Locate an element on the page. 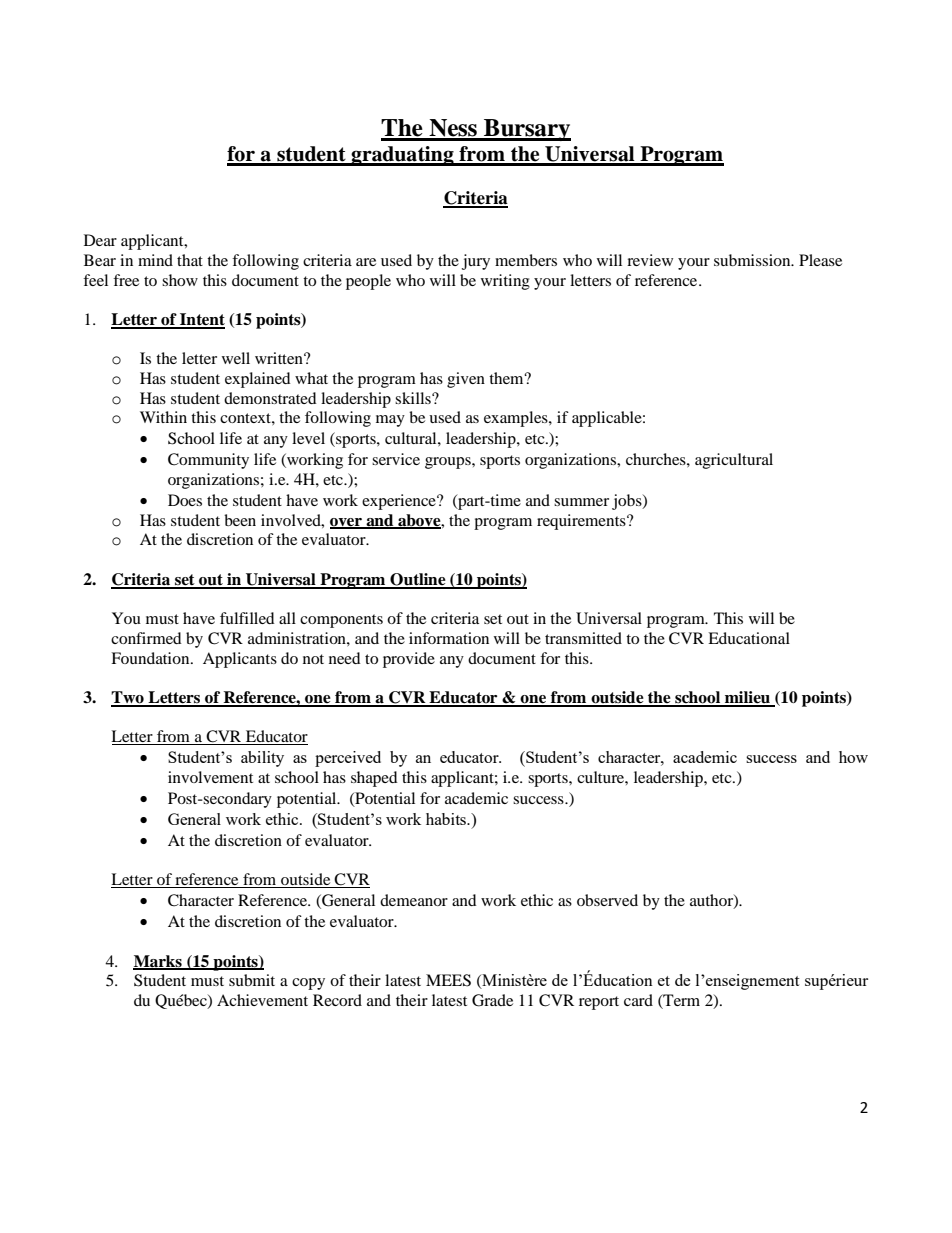  Dear is located at coordinates (100, 240).
